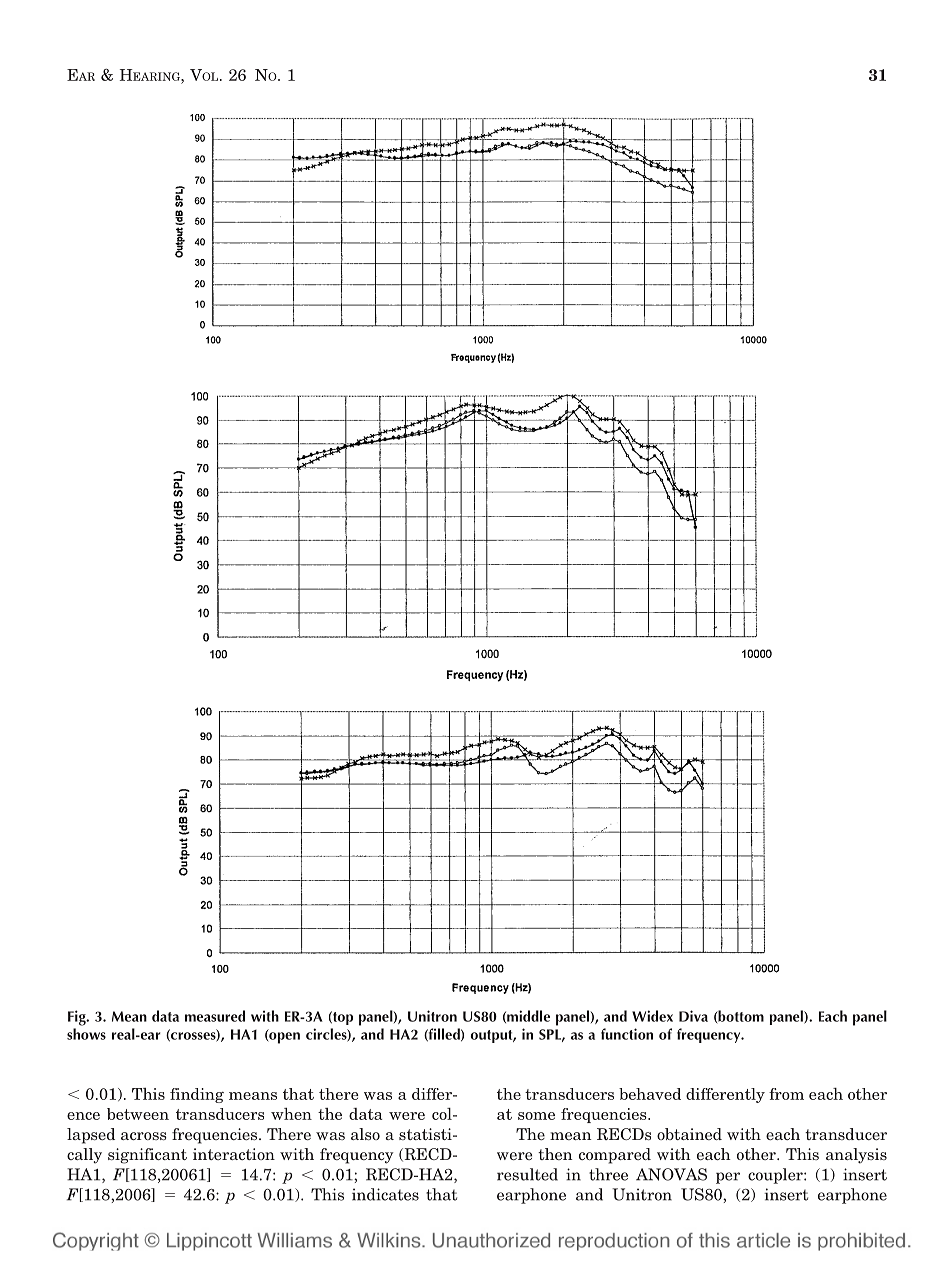 The height and width of the screenshot is (1275, 952). I want to click on some, so click(536, 1116).
